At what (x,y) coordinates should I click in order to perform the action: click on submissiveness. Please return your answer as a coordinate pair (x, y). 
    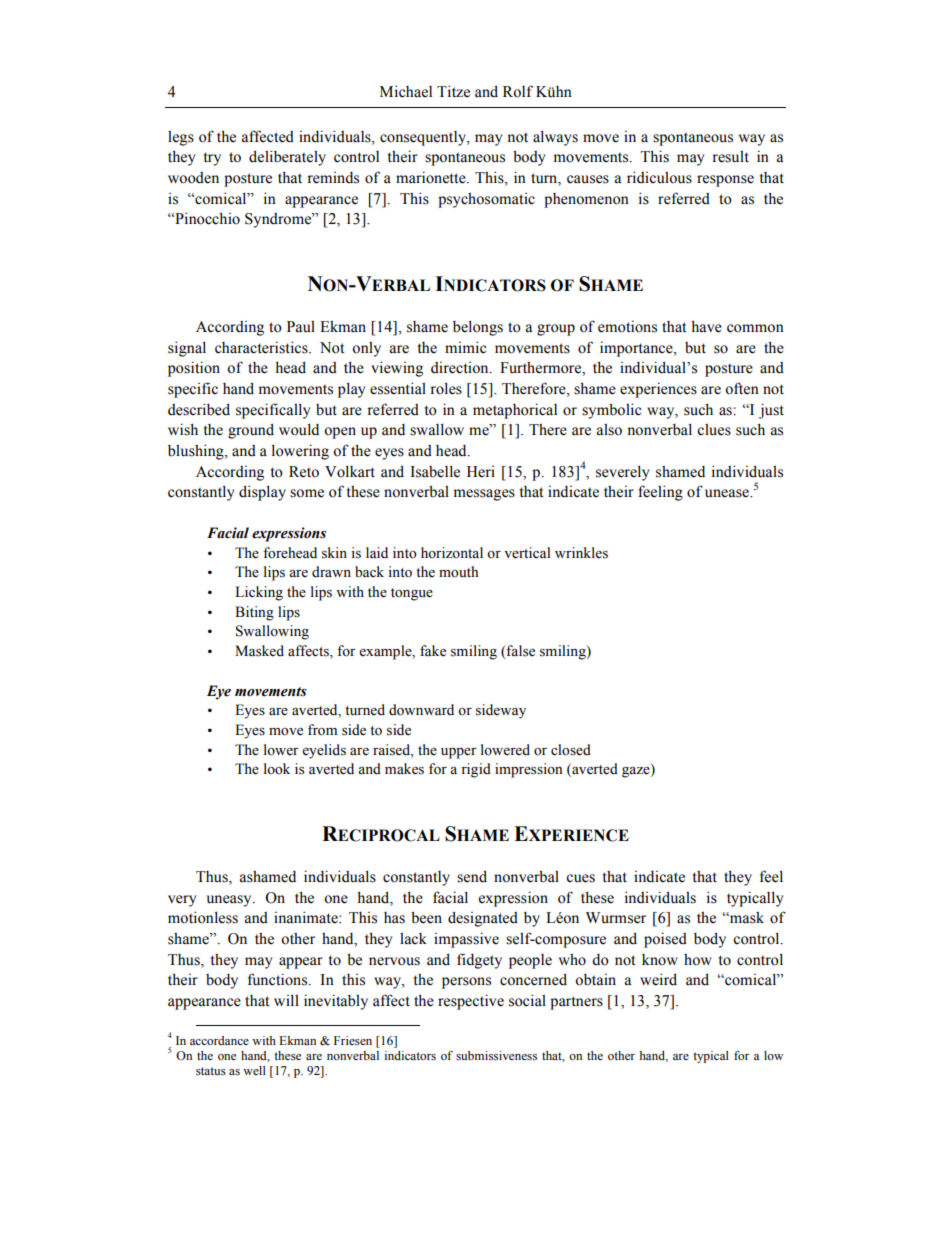
    Looking at the image, I should click on (496, 1056).
